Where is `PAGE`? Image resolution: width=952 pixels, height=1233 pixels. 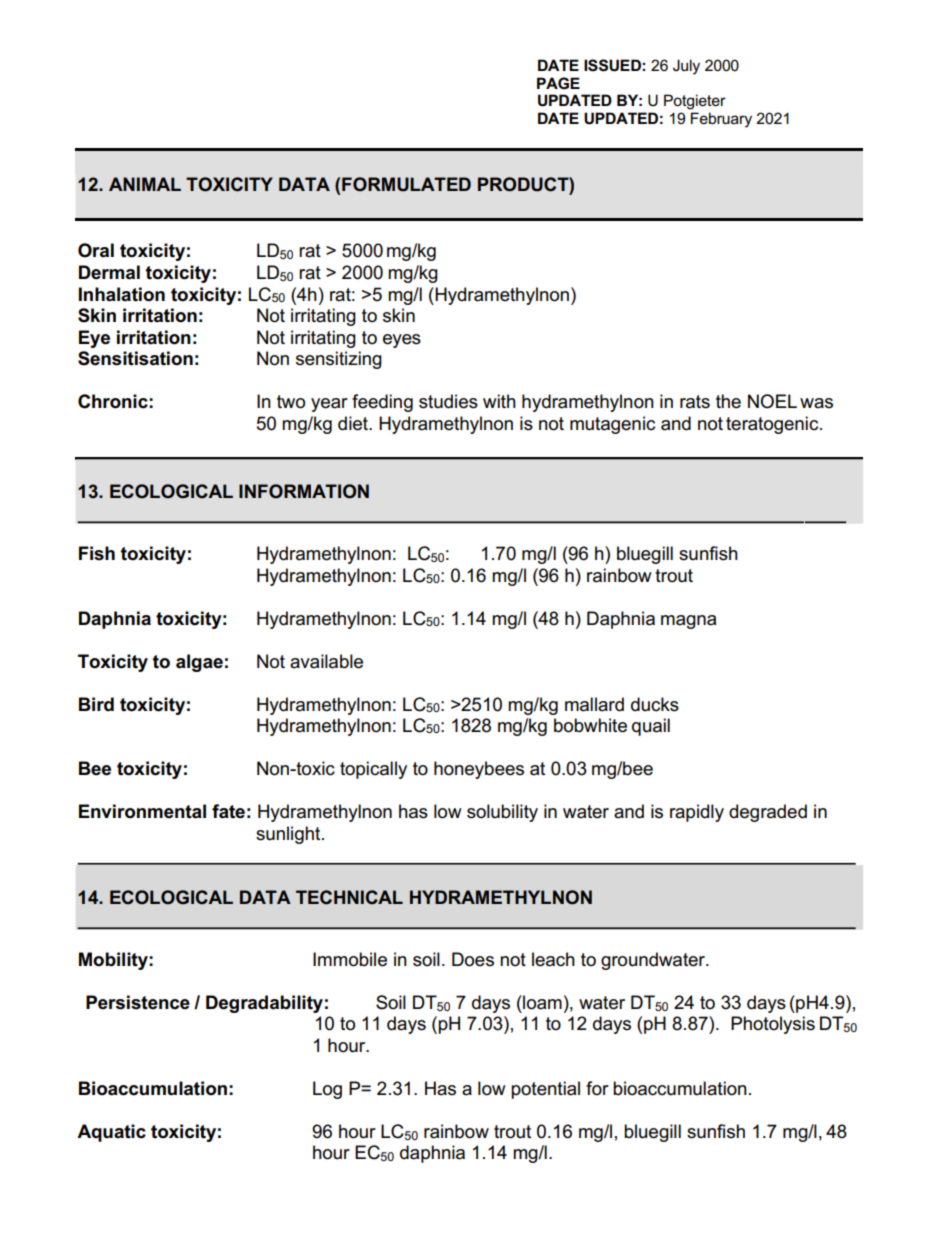
PAGE is located at coordinates (558, 83).
